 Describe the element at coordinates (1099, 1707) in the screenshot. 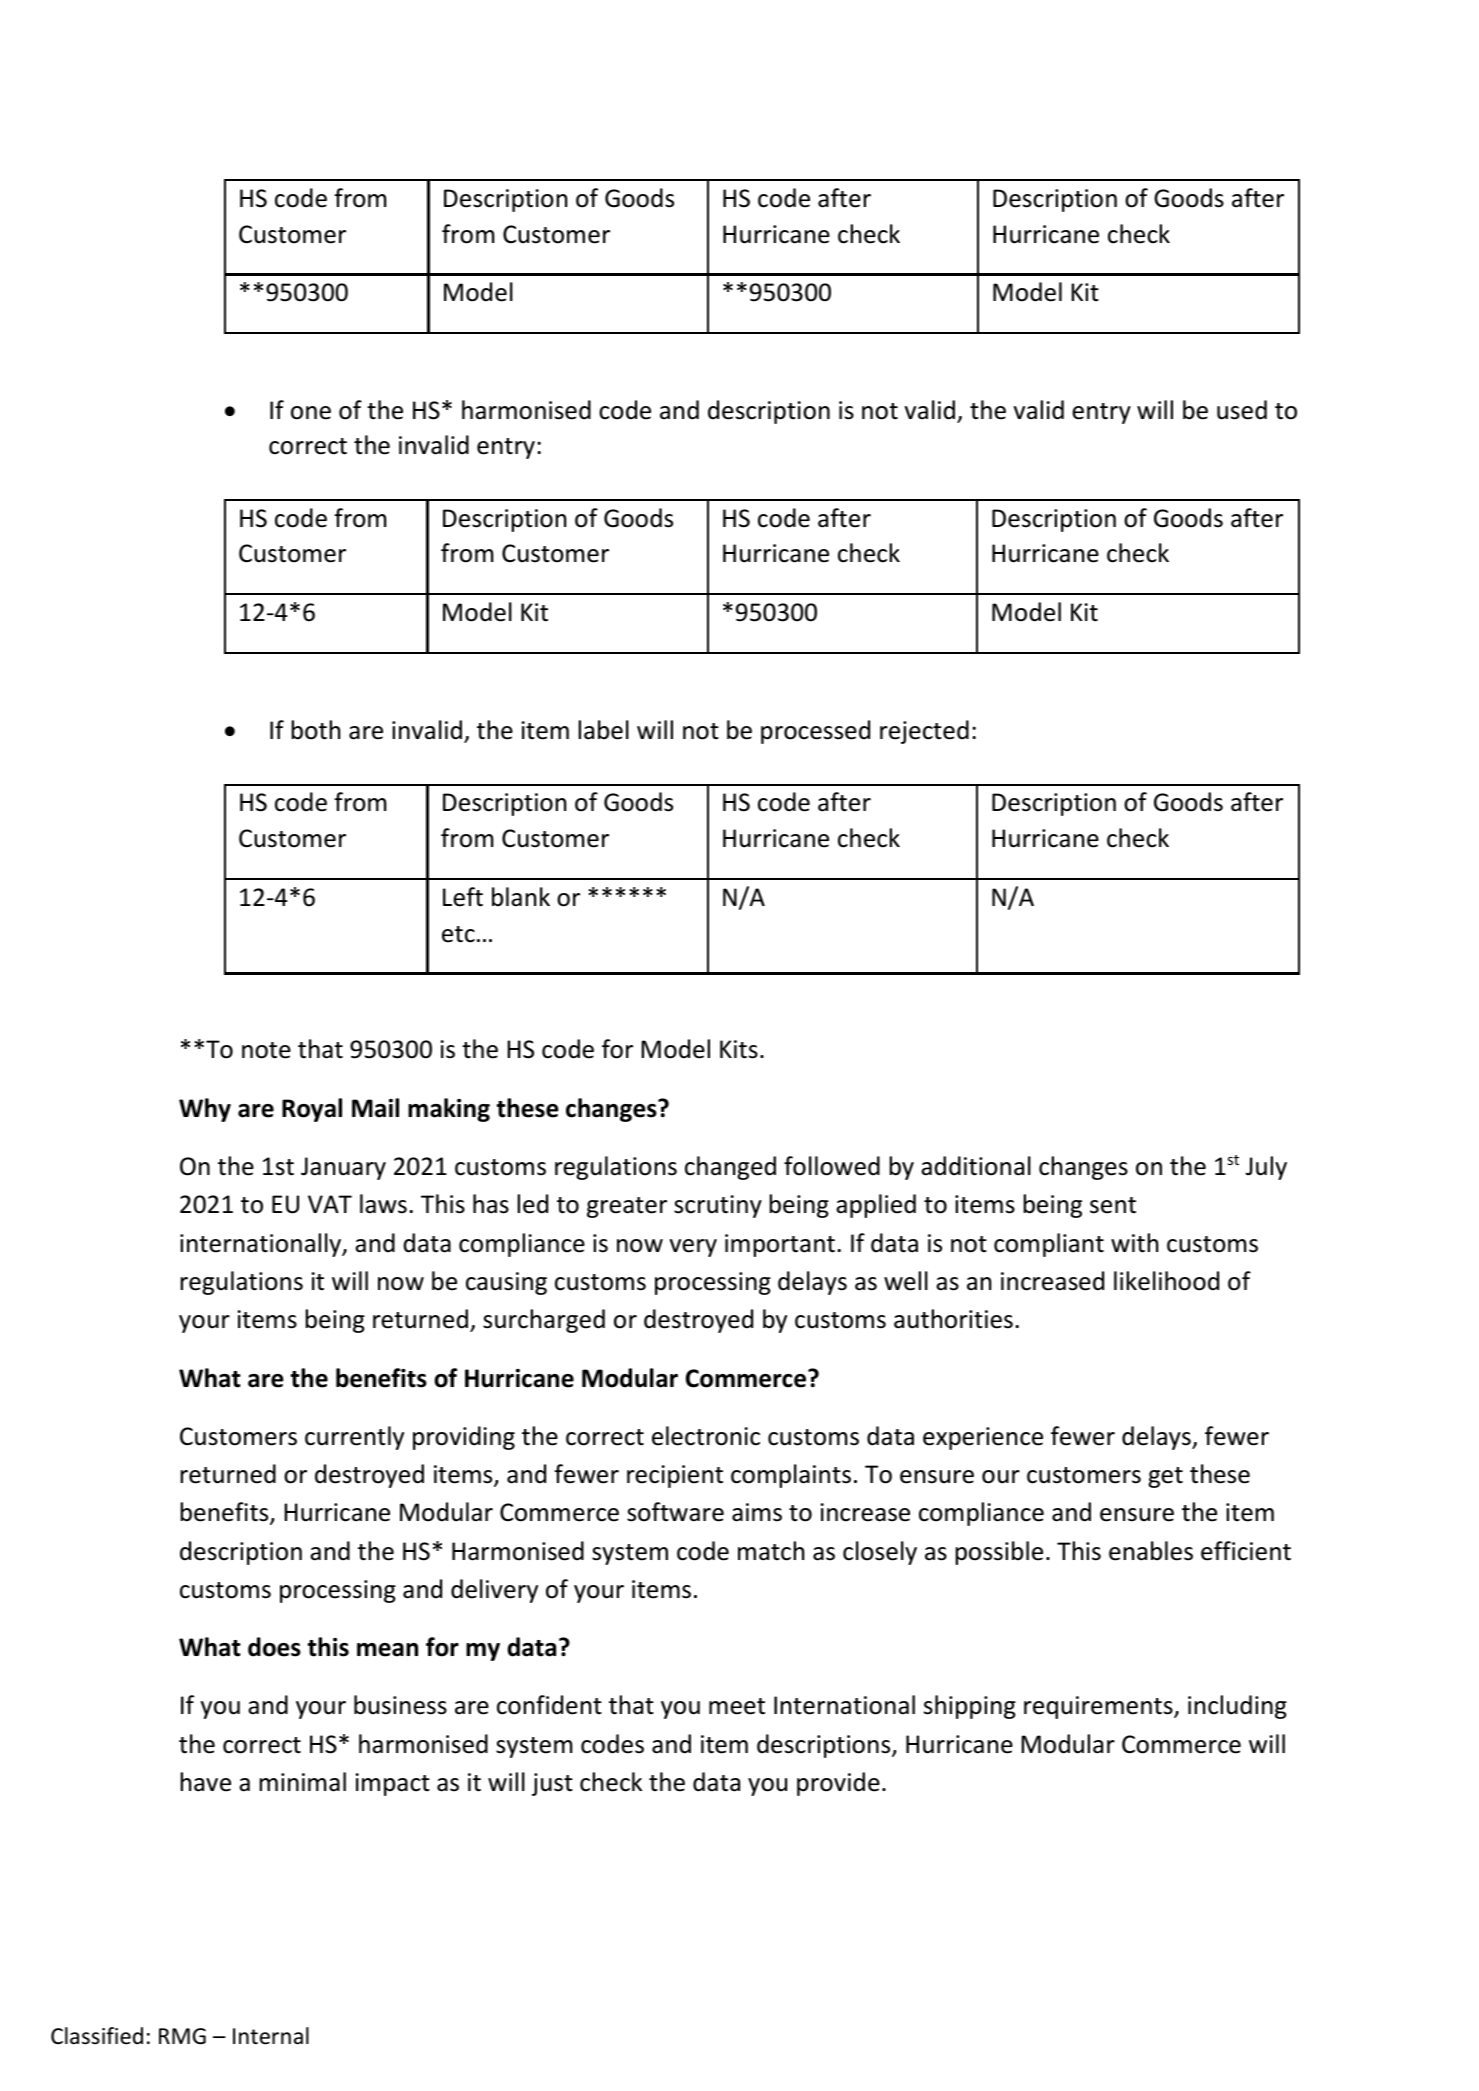

I see `requirements` at that location.
